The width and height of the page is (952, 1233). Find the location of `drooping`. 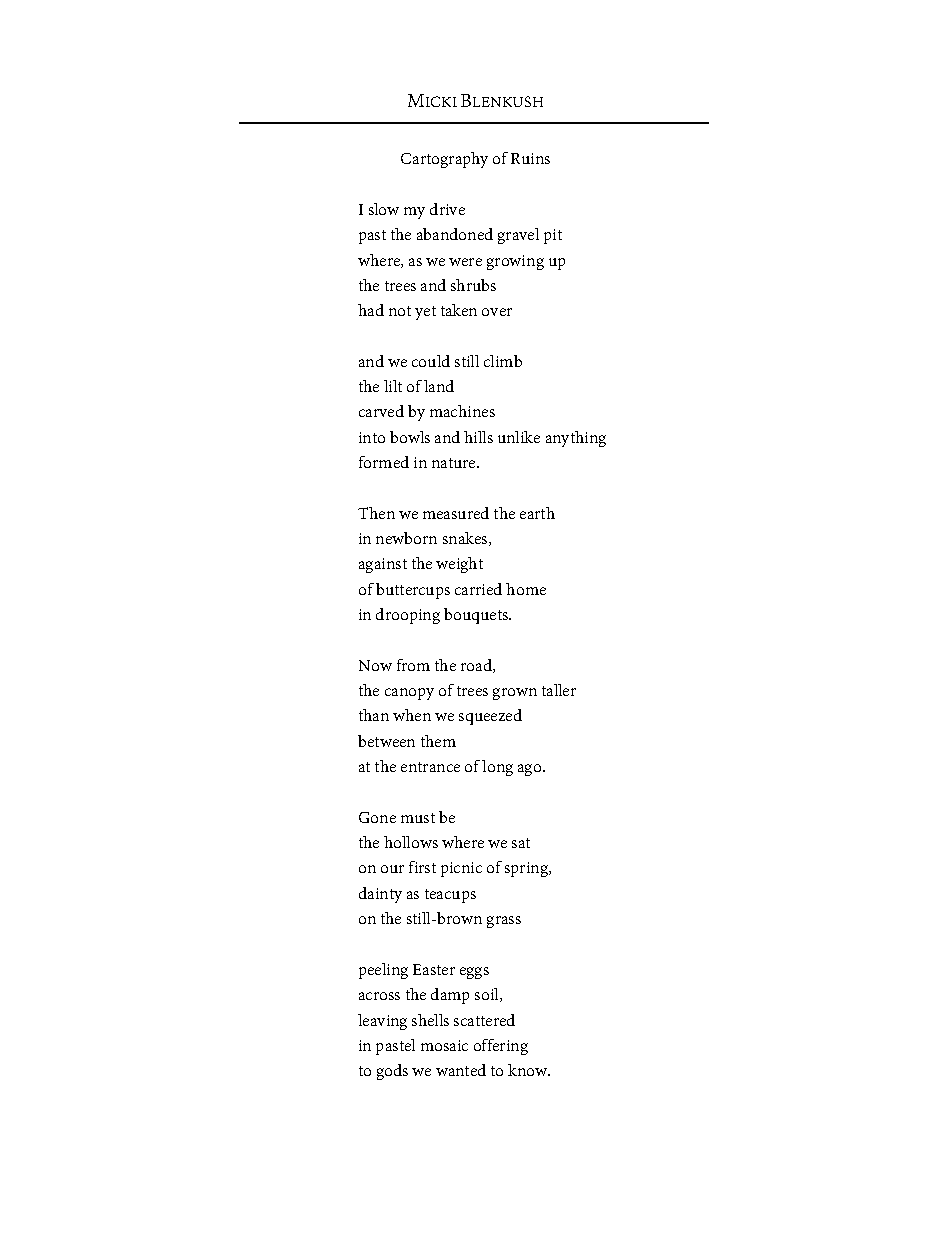

drooping is located at coordinates (408, 616).
